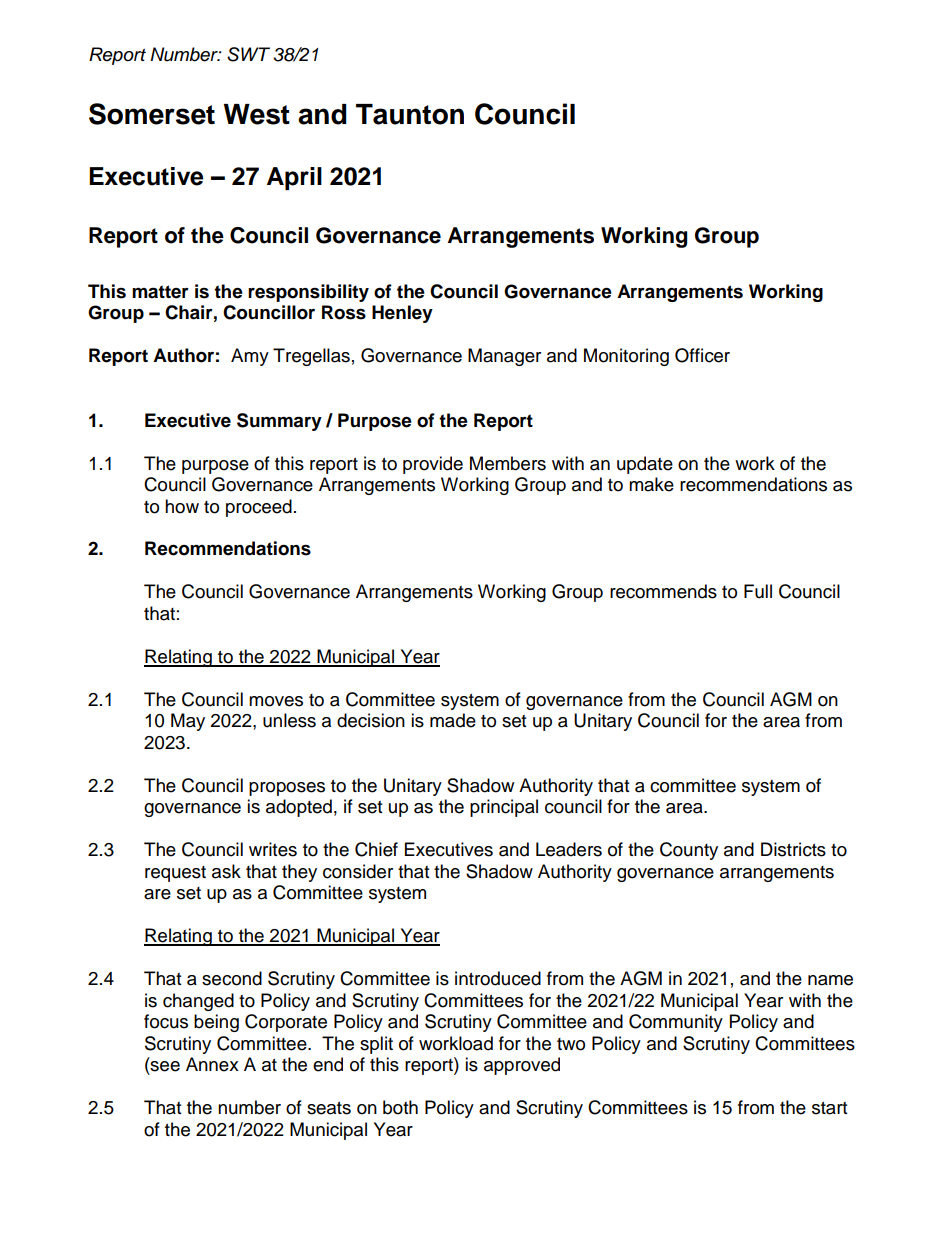 This screenshot has width=952, height=1233. What do you see at coordinates (508, 463) in the screenshot?
I see `Members` at bounding box center [508, 463].
